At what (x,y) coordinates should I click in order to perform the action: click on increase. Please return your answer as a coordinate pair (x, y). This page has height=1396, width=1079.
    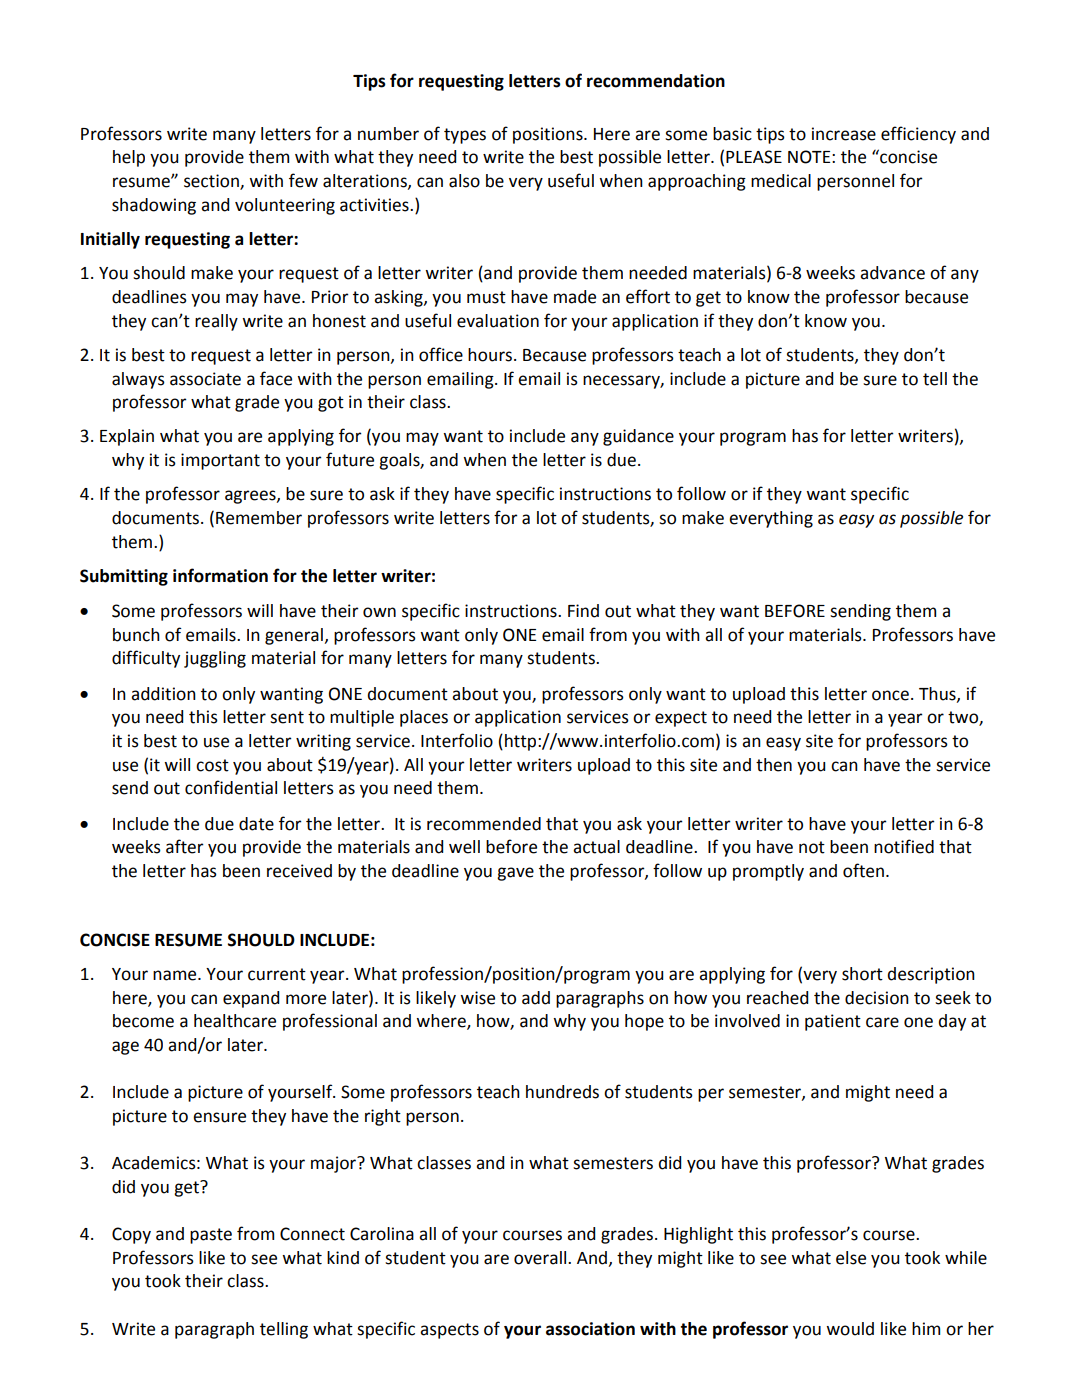
    Looking at the image, I should click on (844, 134).
